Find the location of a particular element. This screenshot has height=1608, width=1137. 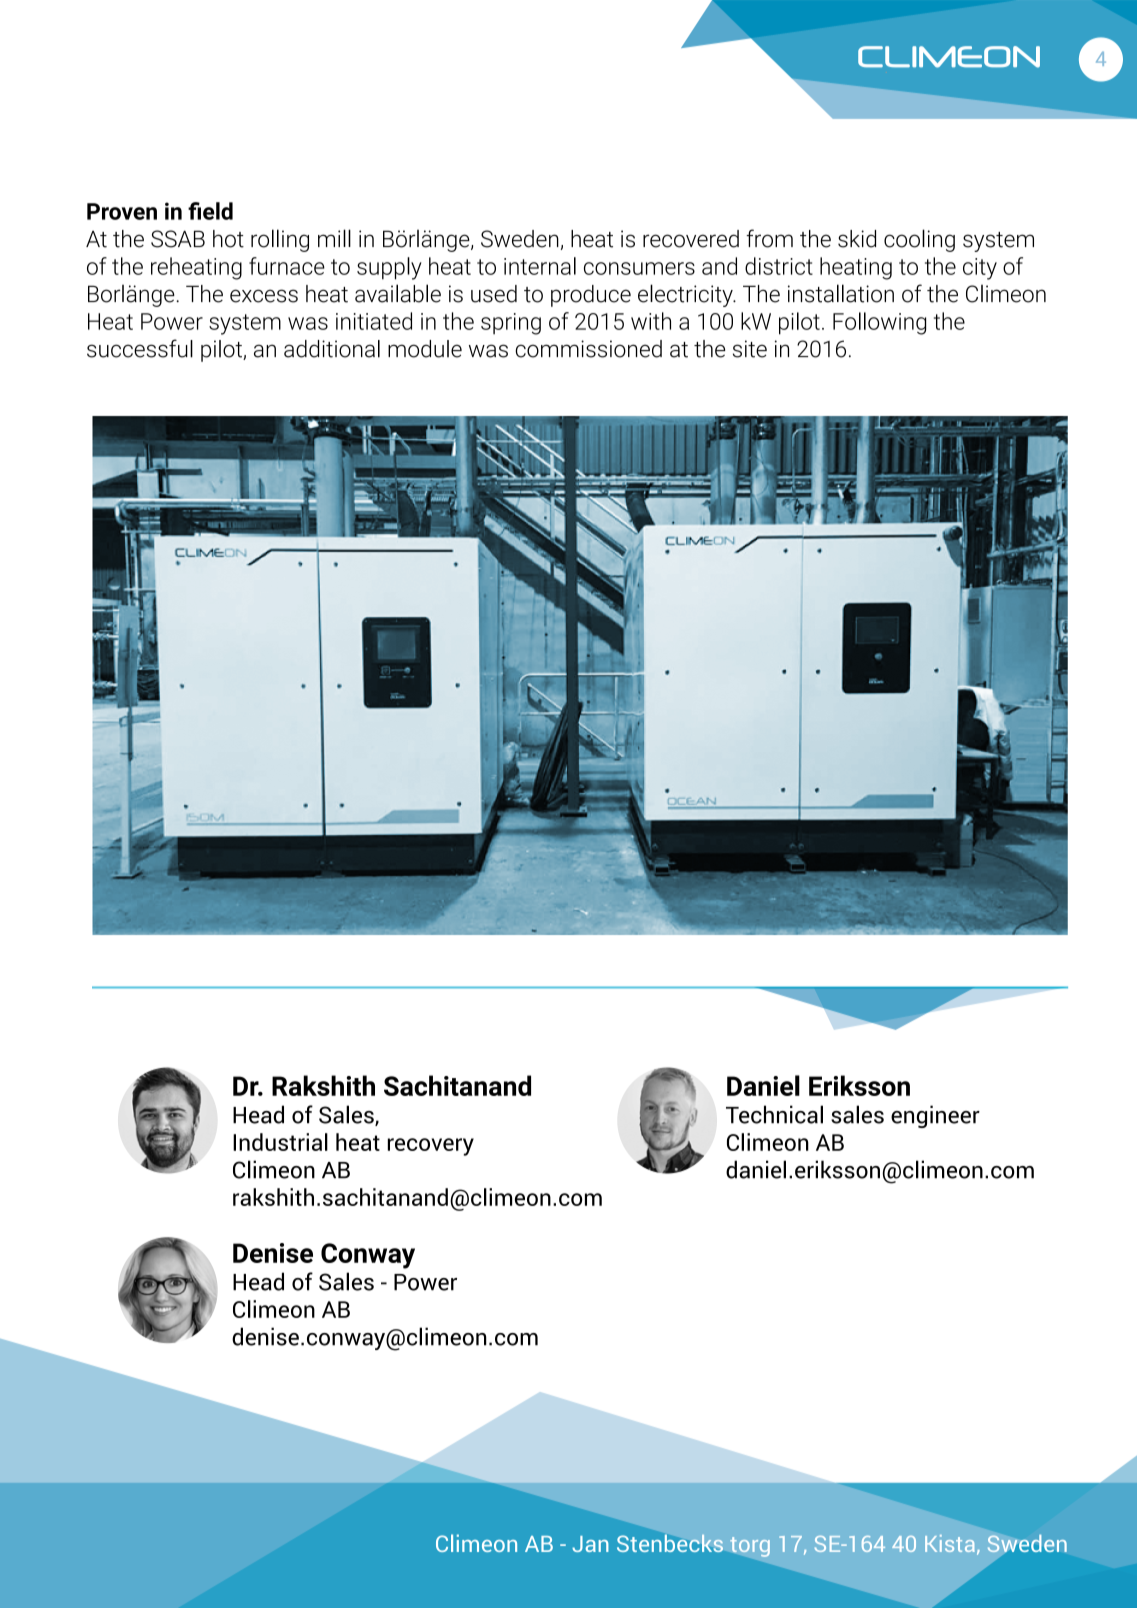

Jan is located at coordinates (590, 1544).
